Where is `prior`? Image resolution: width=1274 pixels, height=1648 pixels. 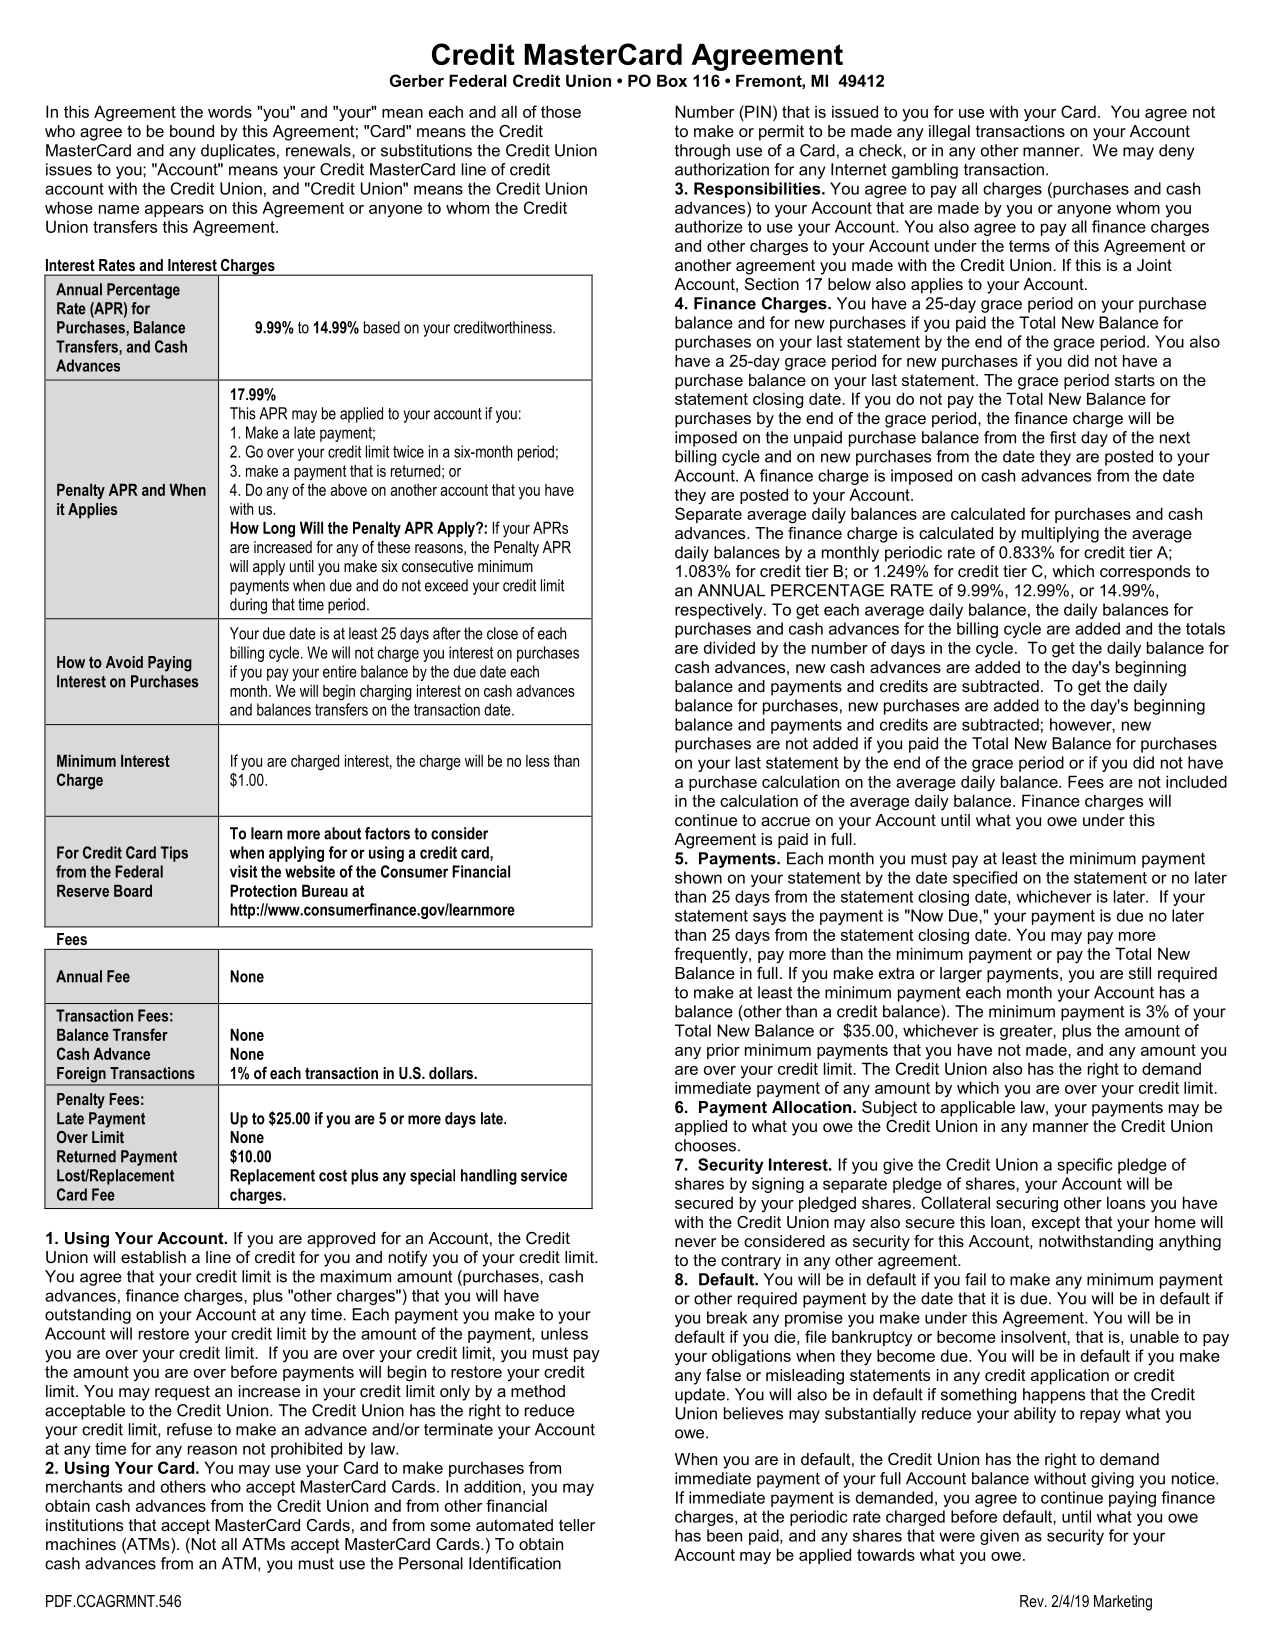
prior is located at coordinates (723, 1051).
